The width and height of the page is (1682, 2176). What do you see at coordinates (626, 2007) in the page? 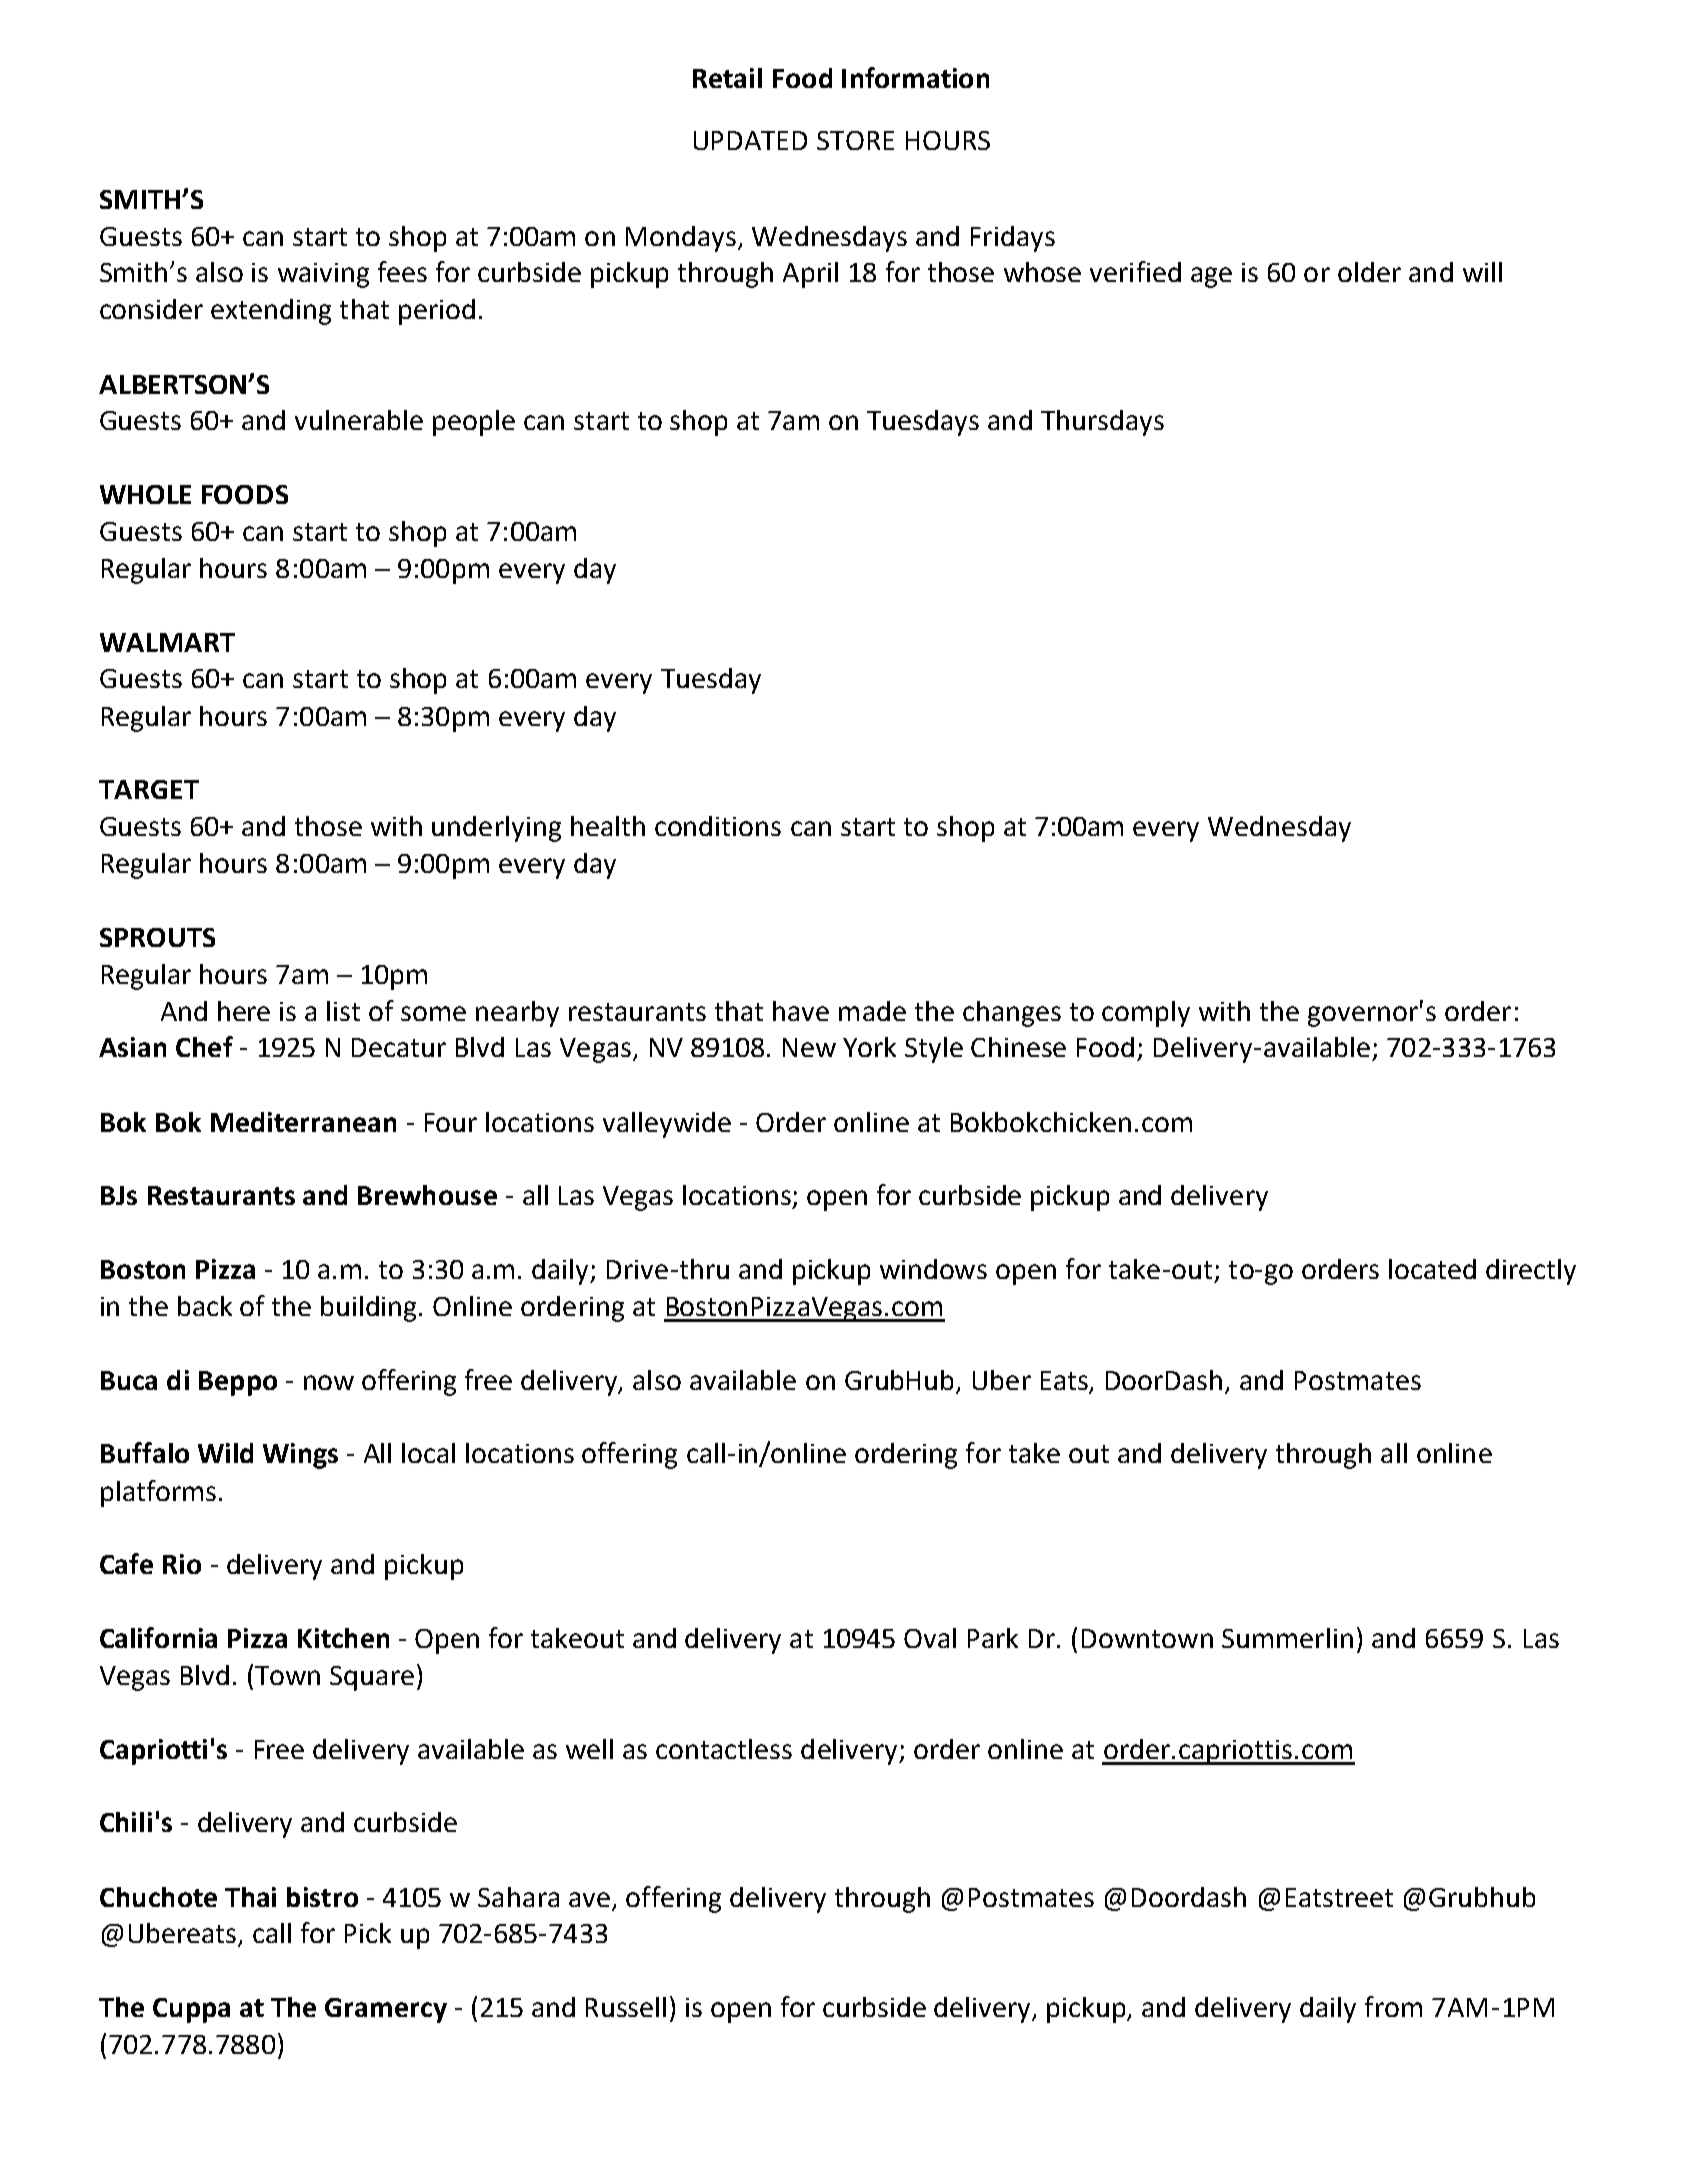
I see `Russell` at bounding box center [626, 2007].
